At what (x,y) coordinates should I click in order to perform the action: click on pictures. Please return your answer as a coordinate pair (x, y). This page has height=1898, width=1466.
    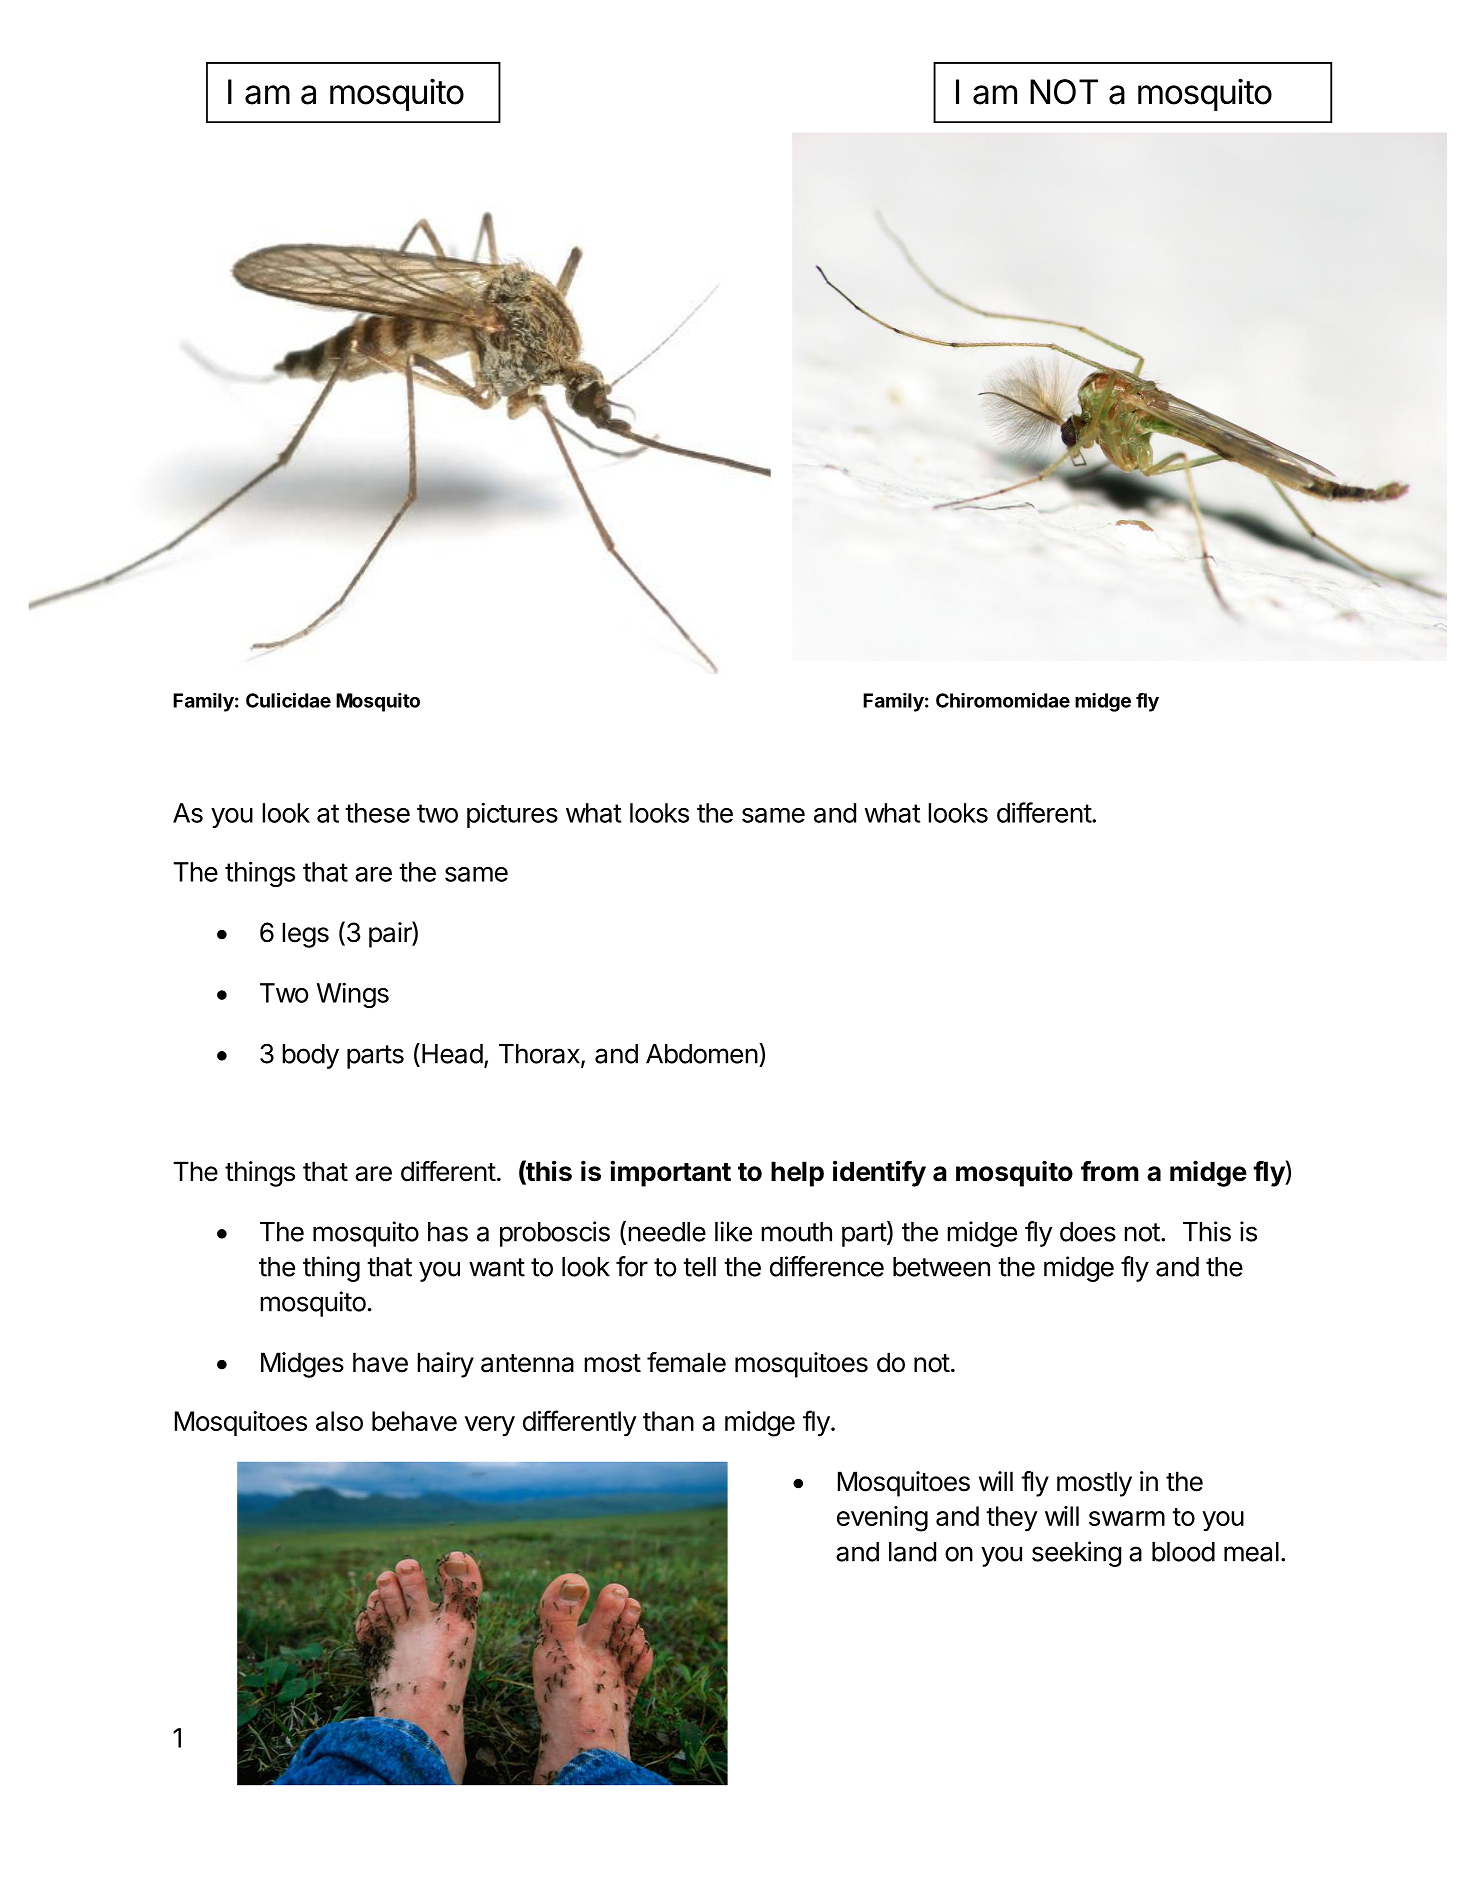
    Looking at the image, I should click on (512, 815).
